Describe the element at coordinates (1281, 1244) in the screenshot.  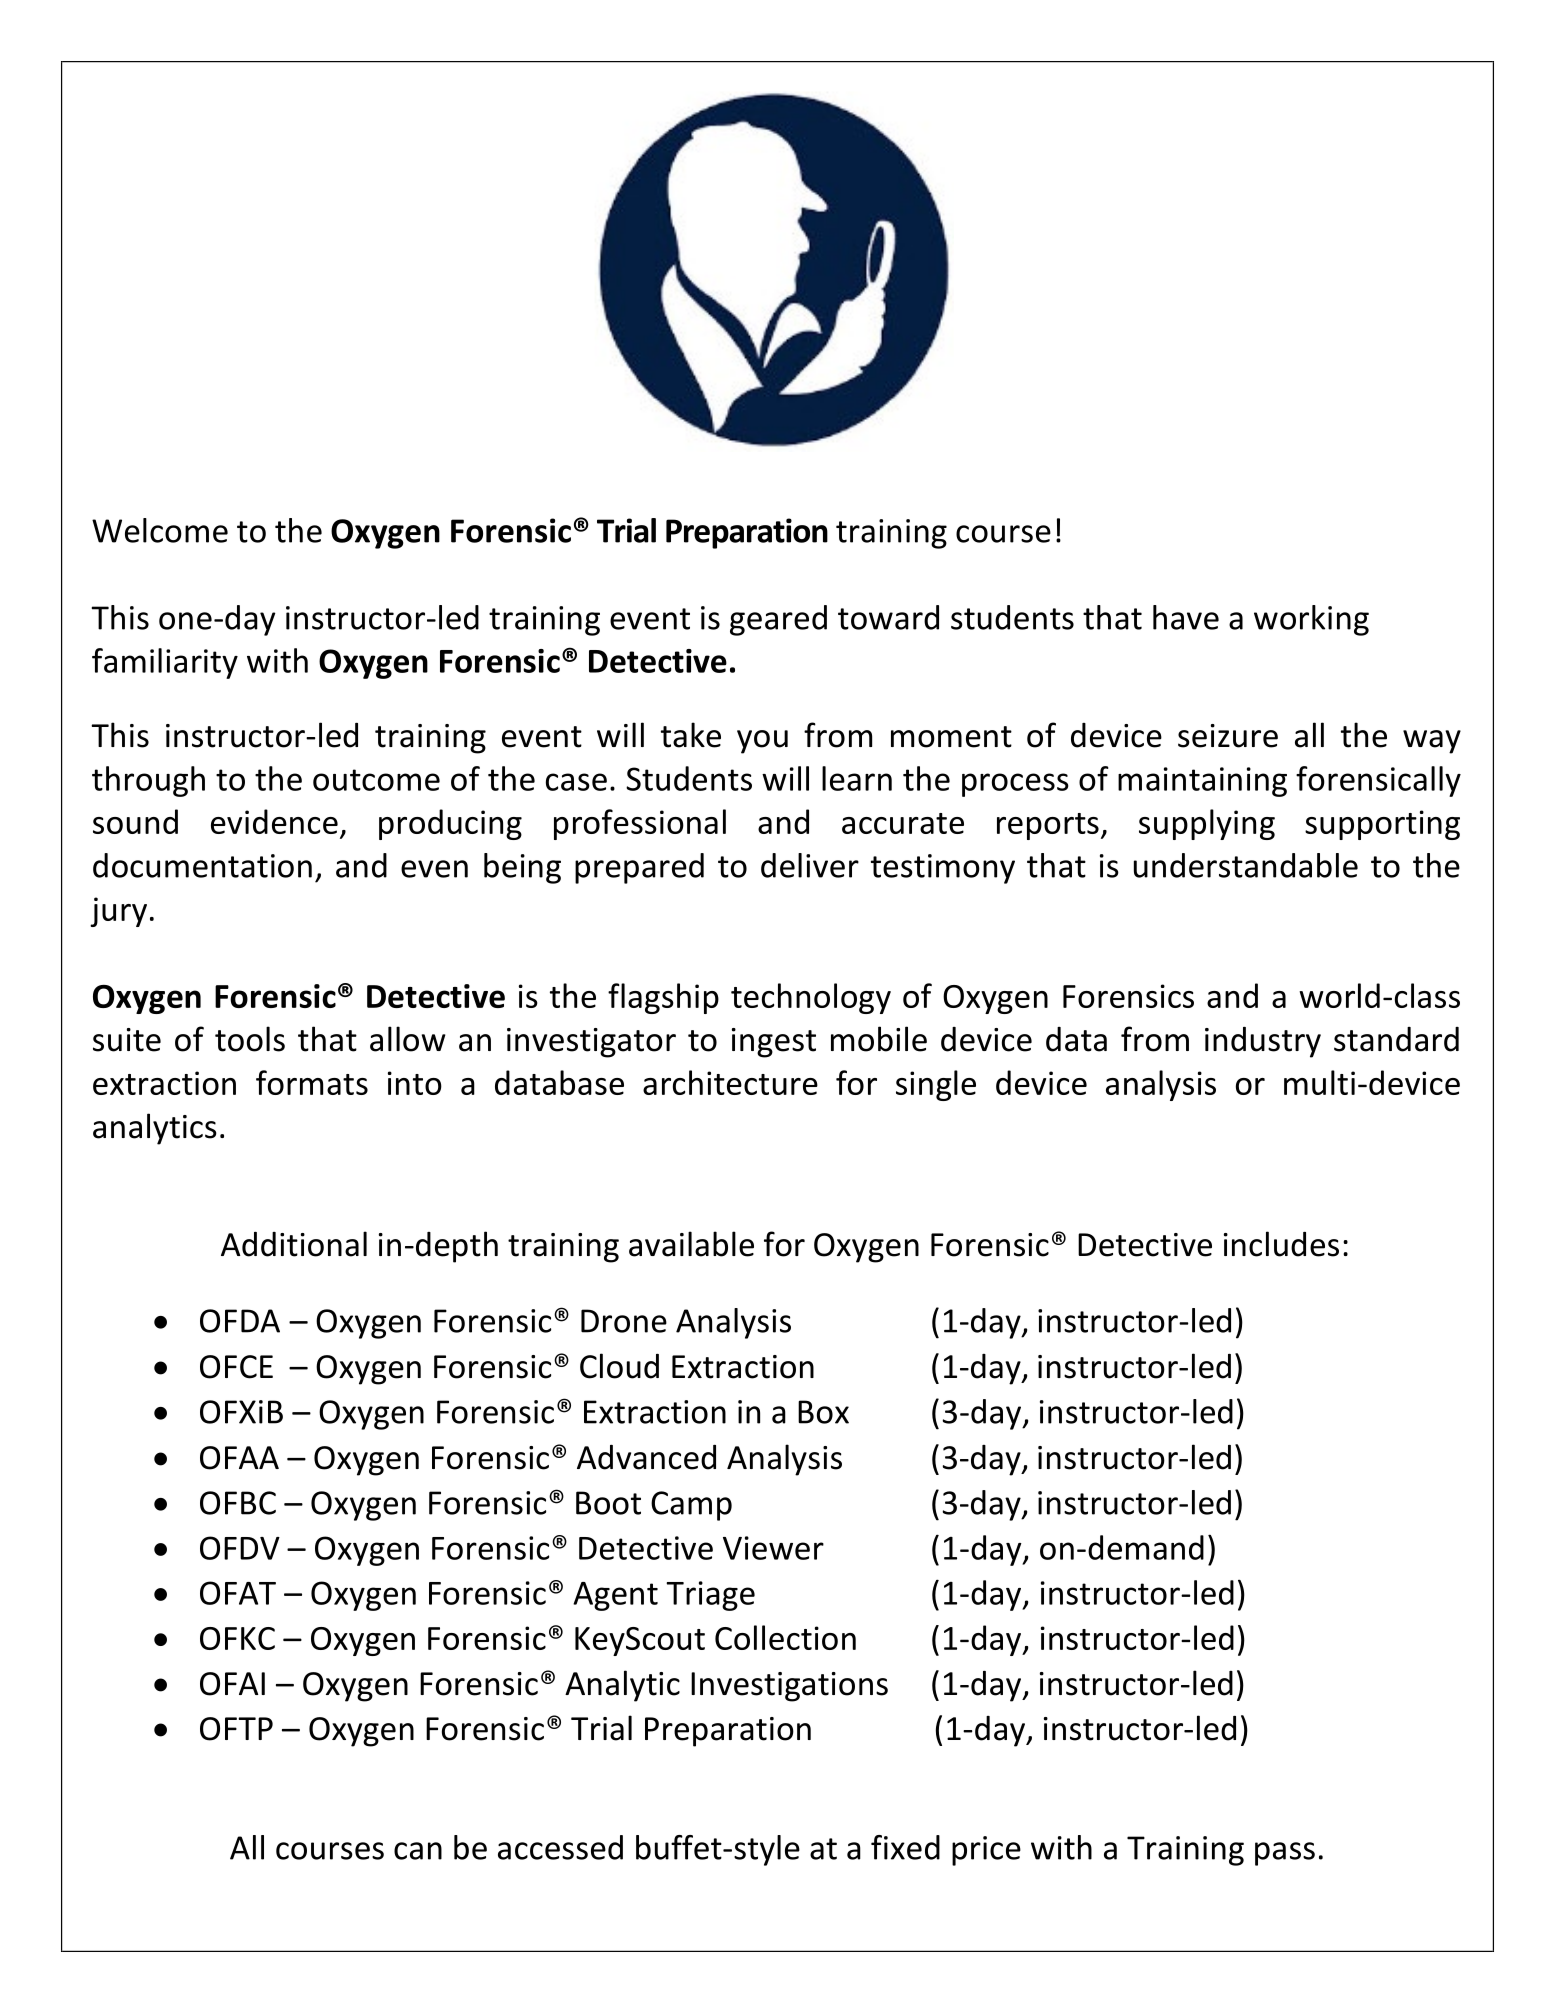
I see `includes` at that location.
